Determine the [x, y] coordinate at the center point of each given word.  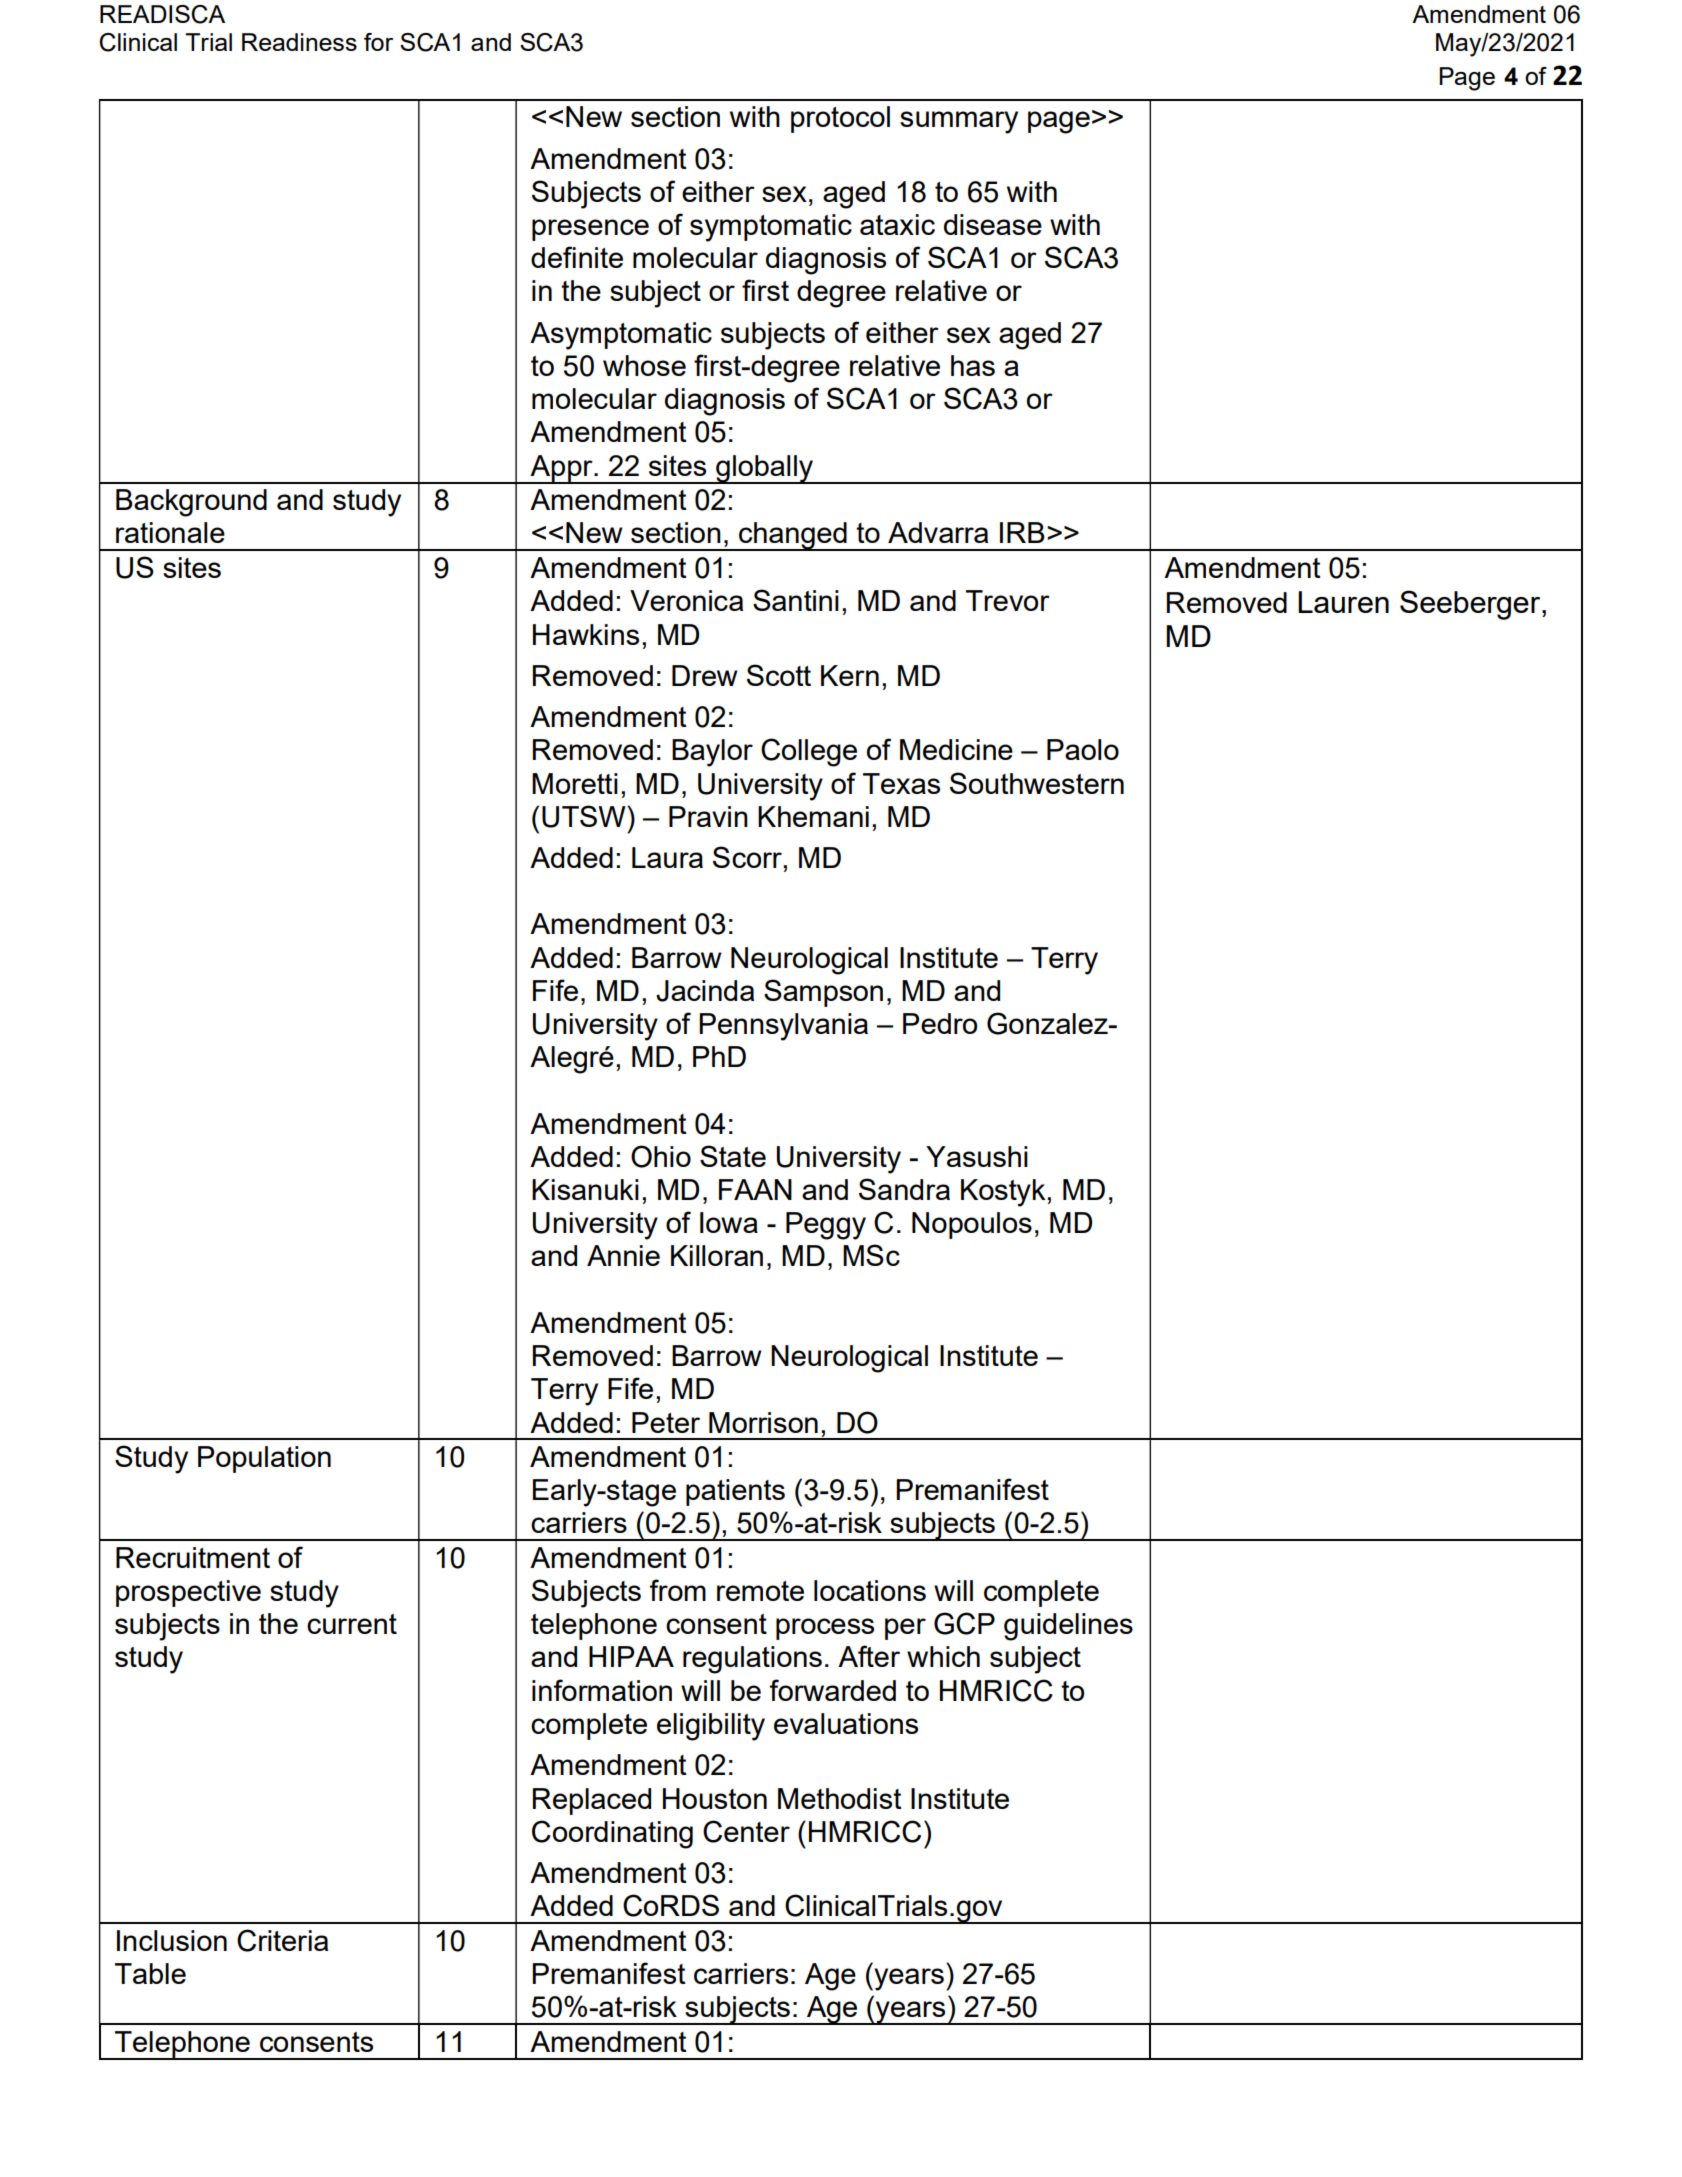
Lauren [1343, 602]
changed [793, 536]
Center [746, 1831]
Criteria [282, 1940]
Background [191, 503]
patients [735, 1492]
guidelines [1068, 1627]
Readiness [299, 42]
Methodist [840, 1798]
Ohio [661, 1156]
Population [264, 1459]
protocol [840, 119]
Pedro [940, 1023]
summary [959, 122]
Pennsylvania [783, 1027]
